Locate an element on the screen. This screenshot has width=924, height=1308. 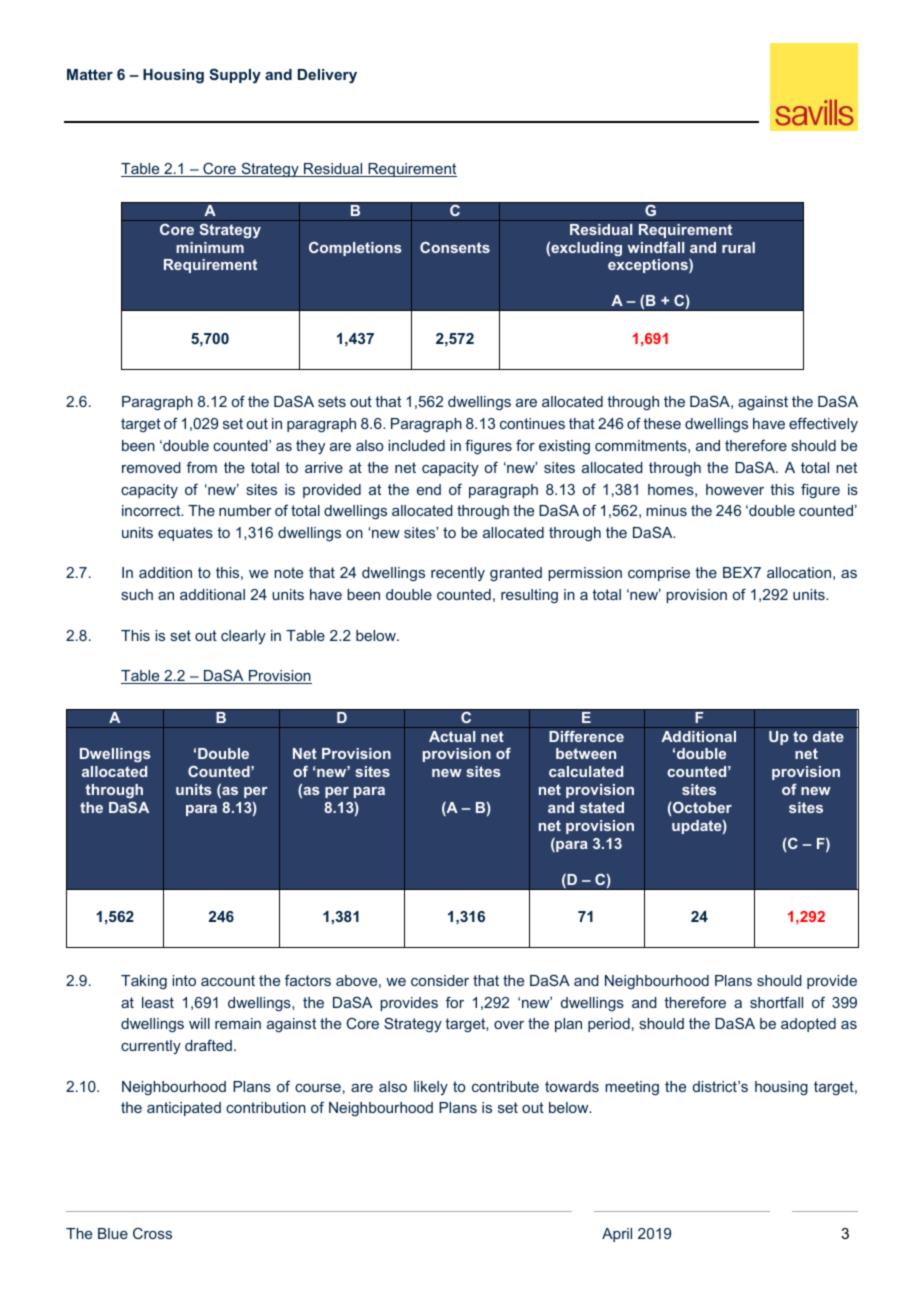
Consents is located at coordinates (455, 247).
